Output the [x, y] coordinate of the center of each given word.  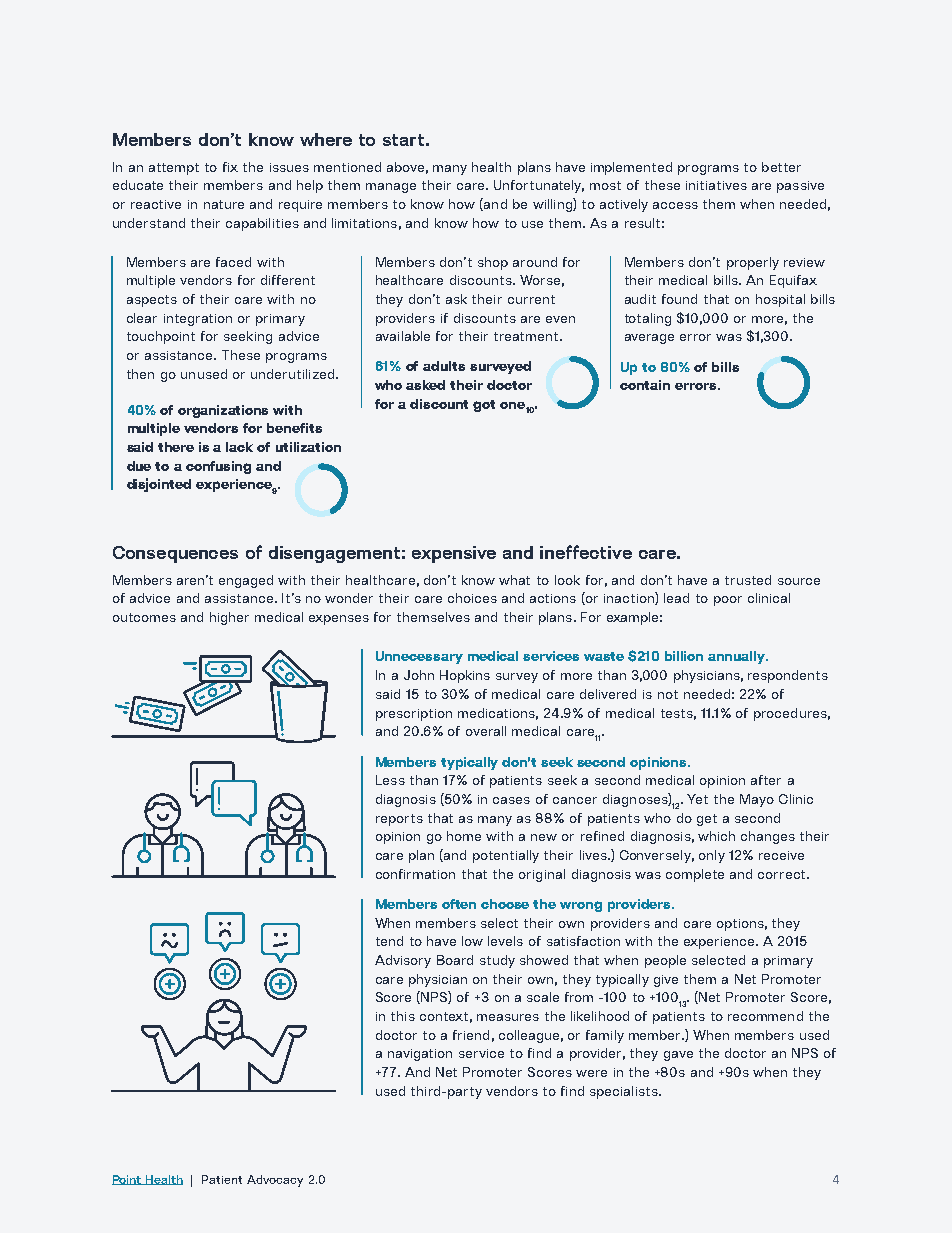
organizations [223, 411]
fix [230, 167]
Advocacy [275, 1181]
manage [391, 188]
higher [229, 618]
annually [738, 657]
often [459, 904]
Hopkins [465, 676]
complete [695, 875]
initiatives [716, 185]
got [484, 406]
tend [389, 941]
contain [645, 385]
